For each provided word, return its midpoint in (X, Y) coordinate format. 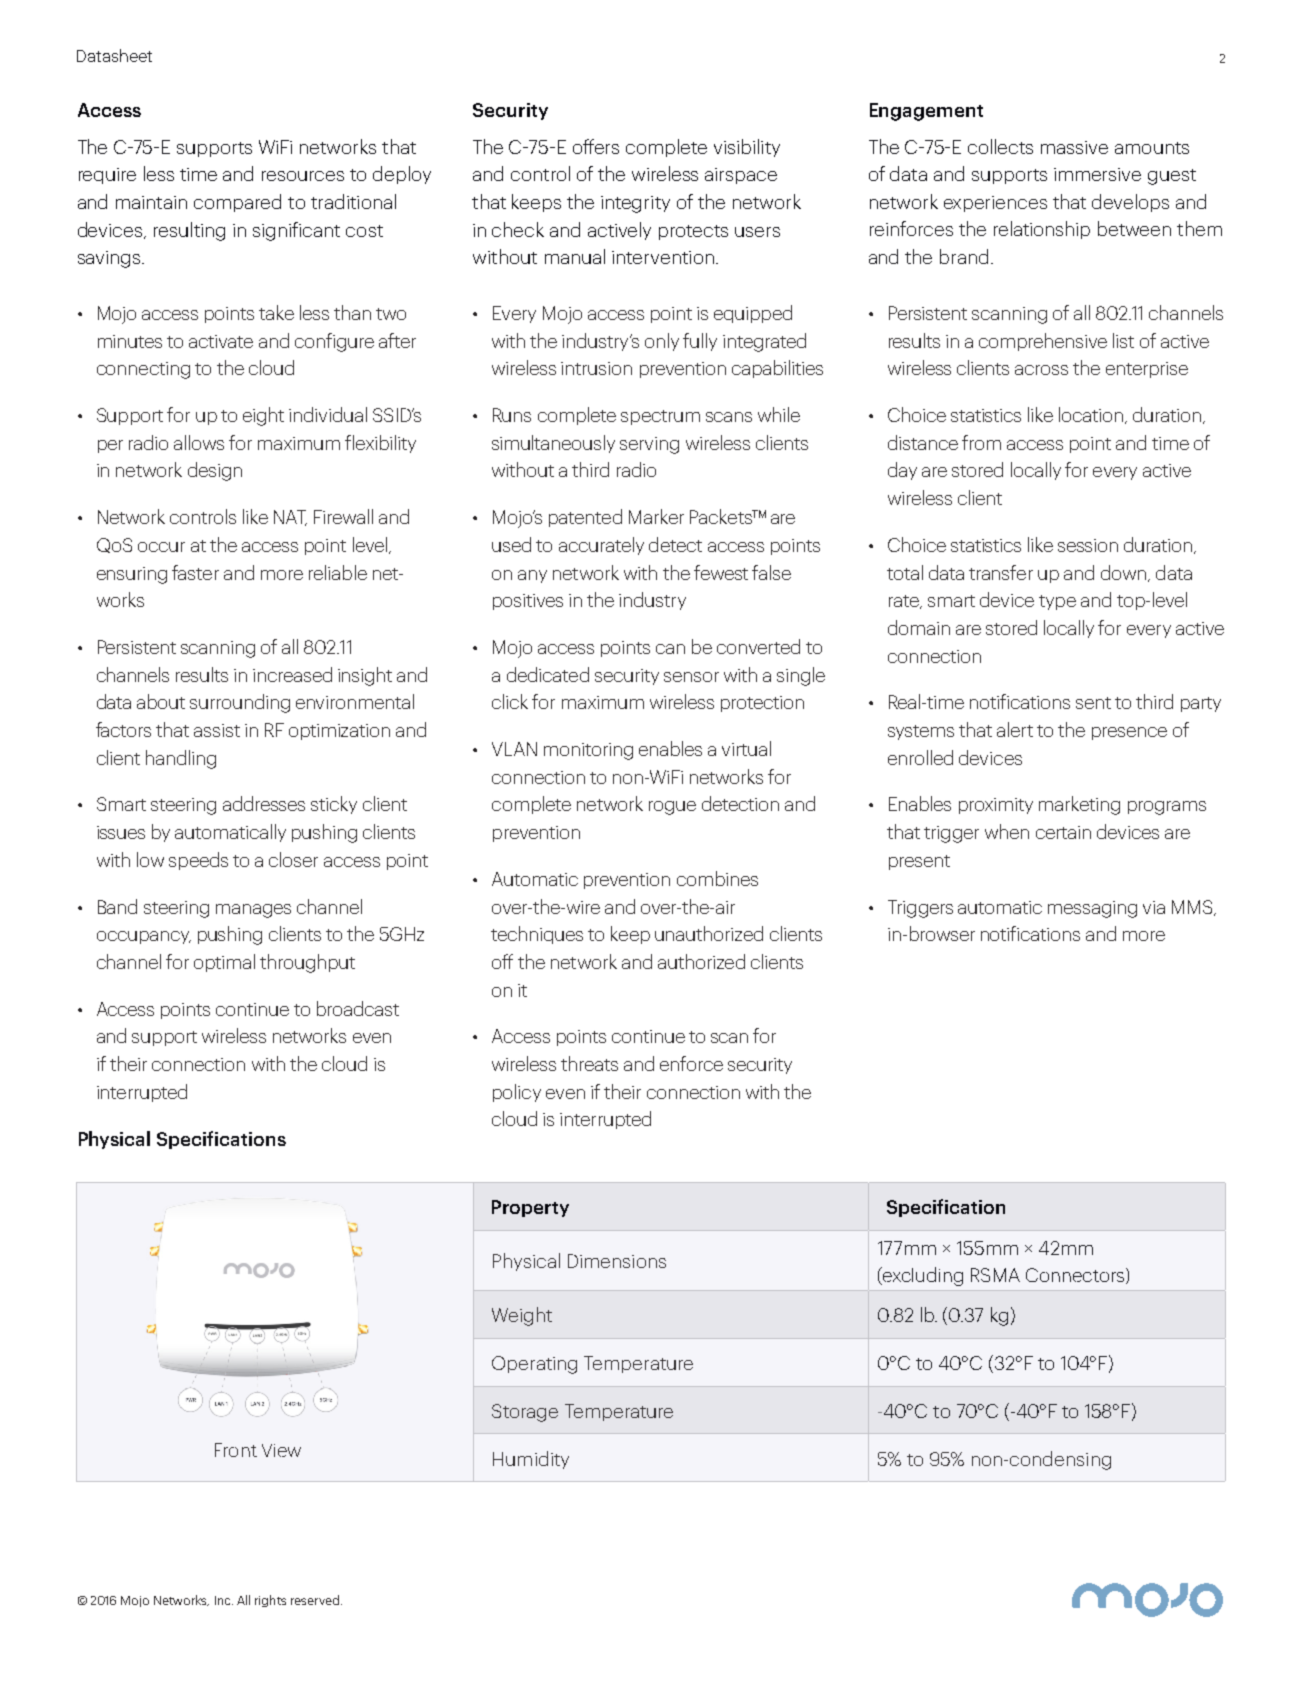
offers (596, 146)
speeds (198, 861)
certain (1063, 832)
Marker (656, 516)
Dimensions (617, 1261)
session (1088, 545)
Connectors (1075, 1275)
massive (1074, 147)
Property (530, 1208)
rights (270, 1601)
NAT (290, 518)
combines (717, 878)
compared (237, 203)
